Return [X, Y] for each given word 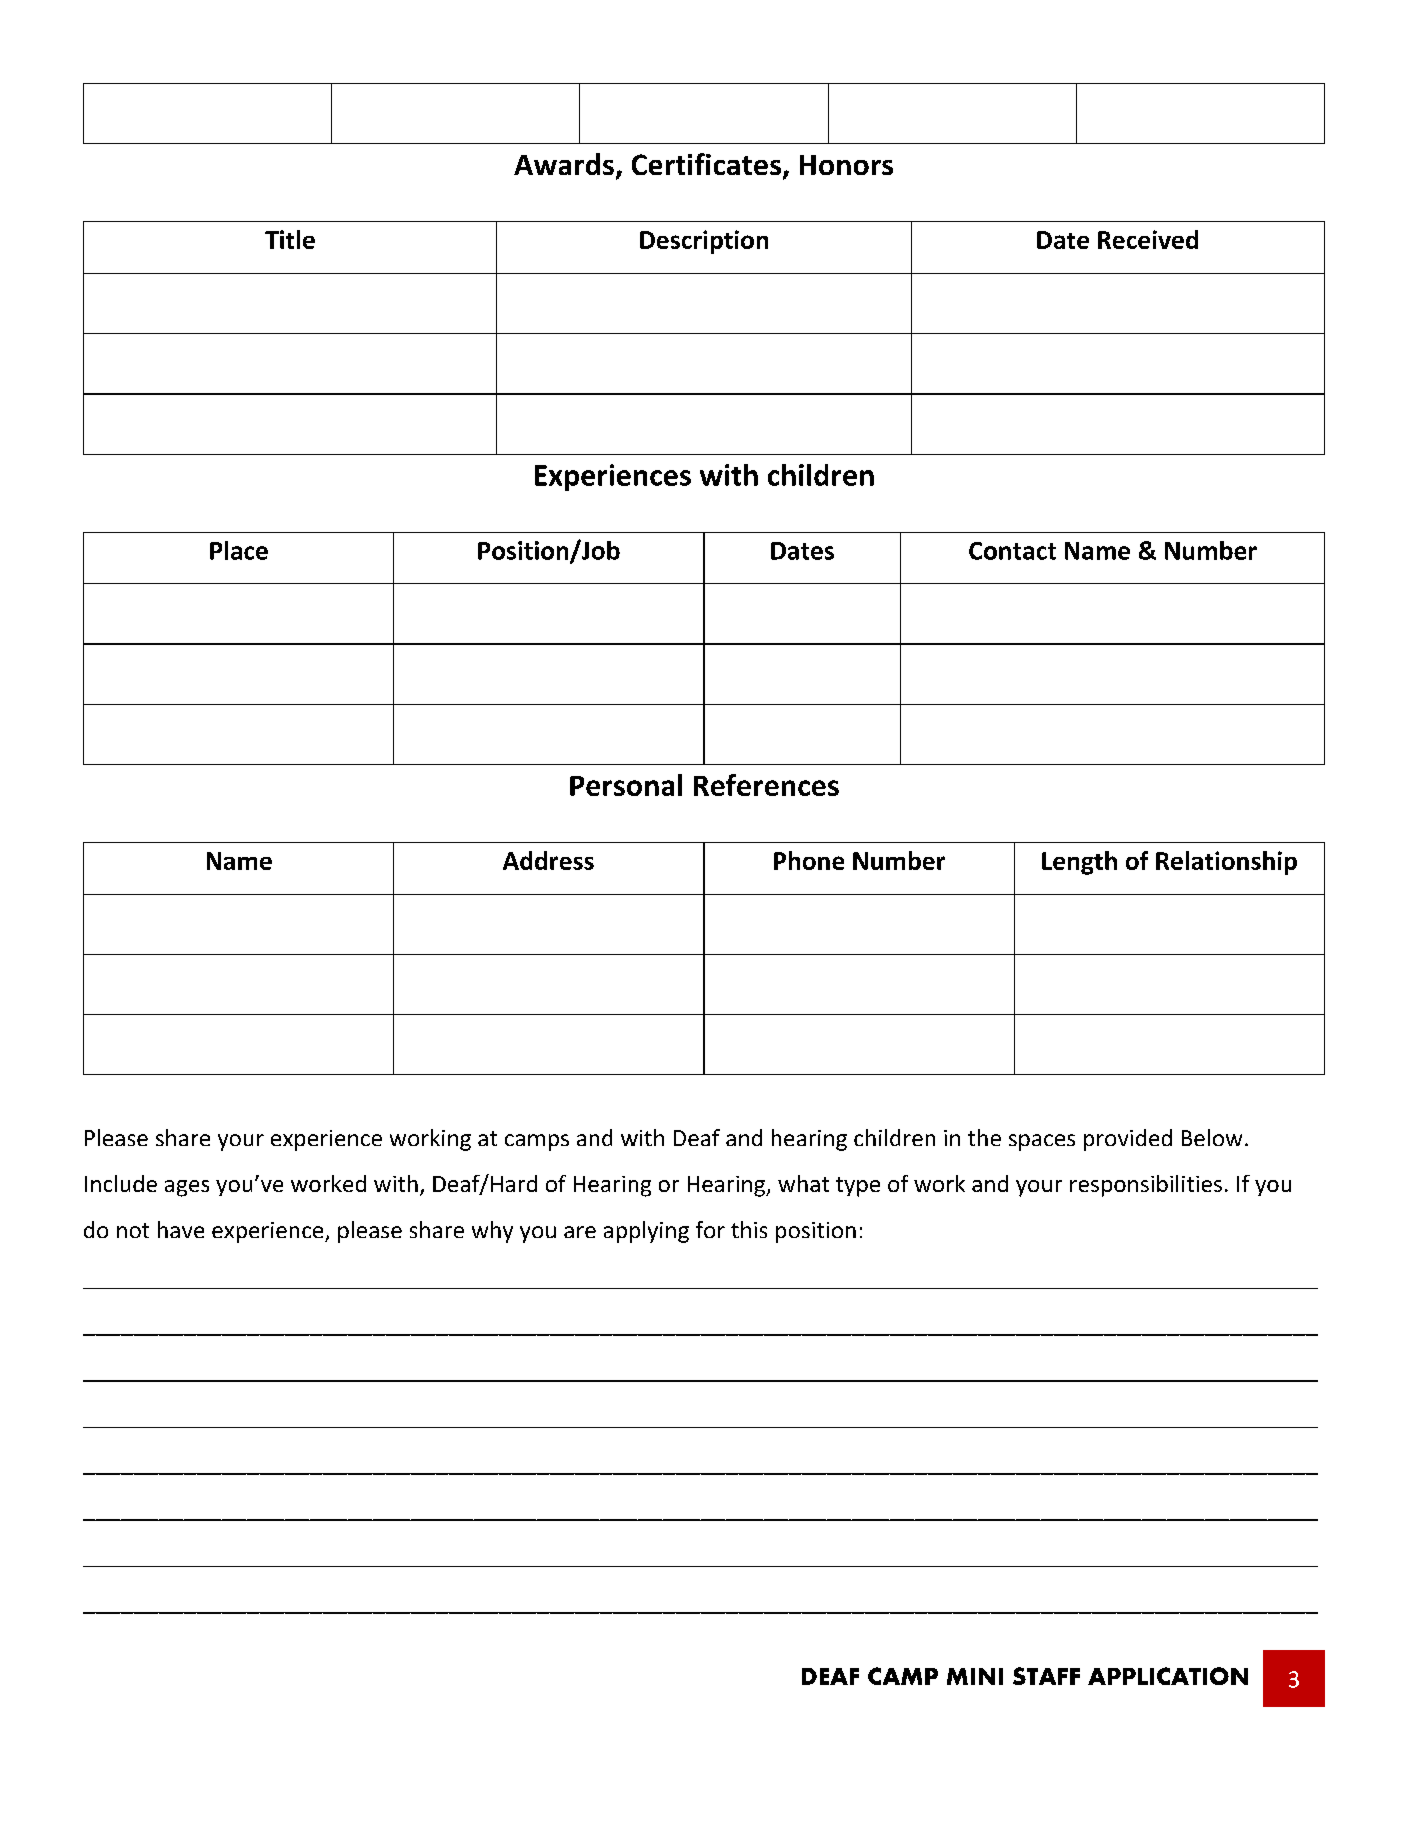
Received [1148, 239]
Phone [809, 860]
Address [548, 860]
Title [290, 239]
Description [704, 242]
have [181, 1229]
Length [1079, 863]
